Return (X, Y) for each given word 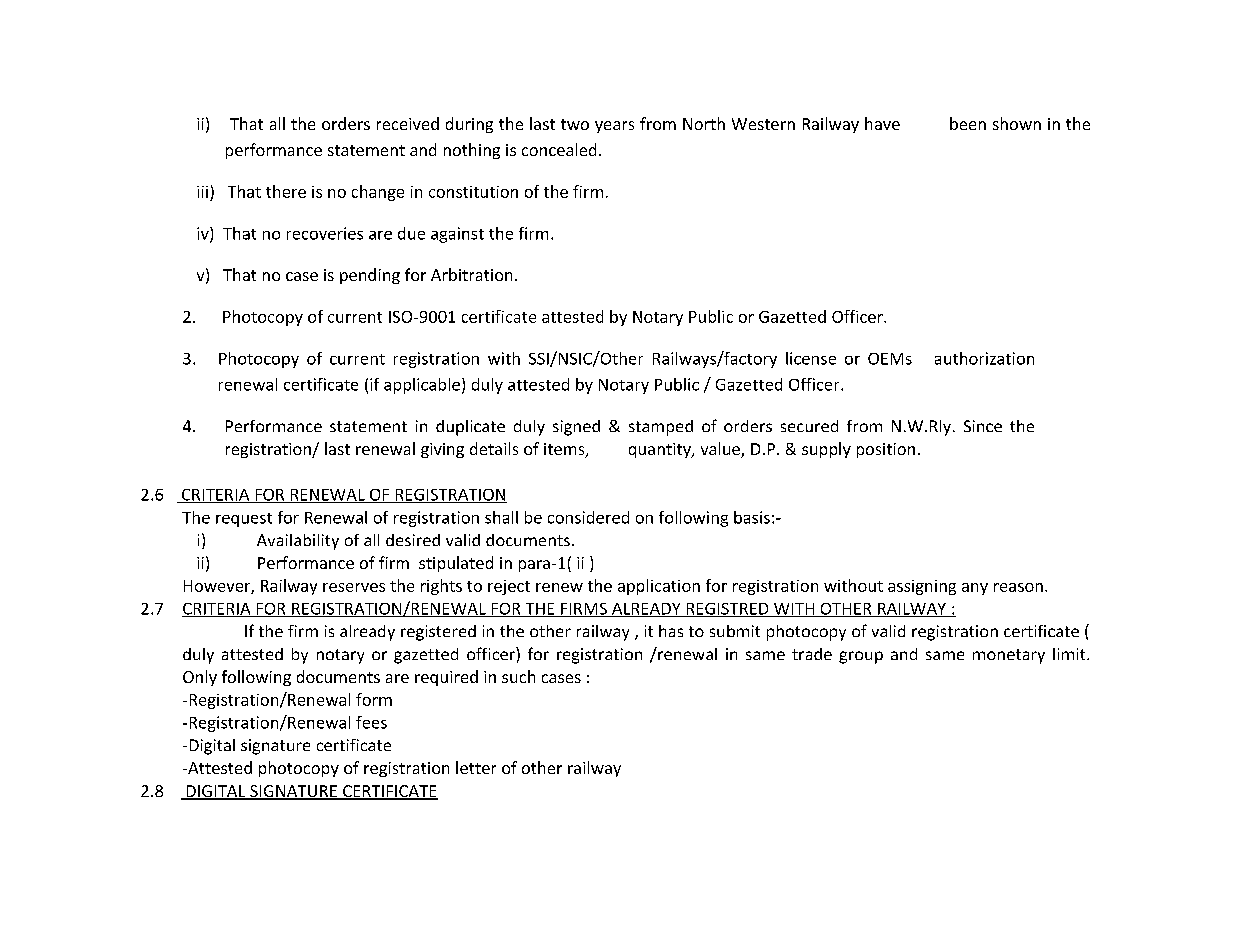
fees (371, 722)
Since (983, 426)
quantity (661, 450)
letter (476, 767)
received (408, 123)
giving (442, 450)
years (614, 127)
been (968, 123)
